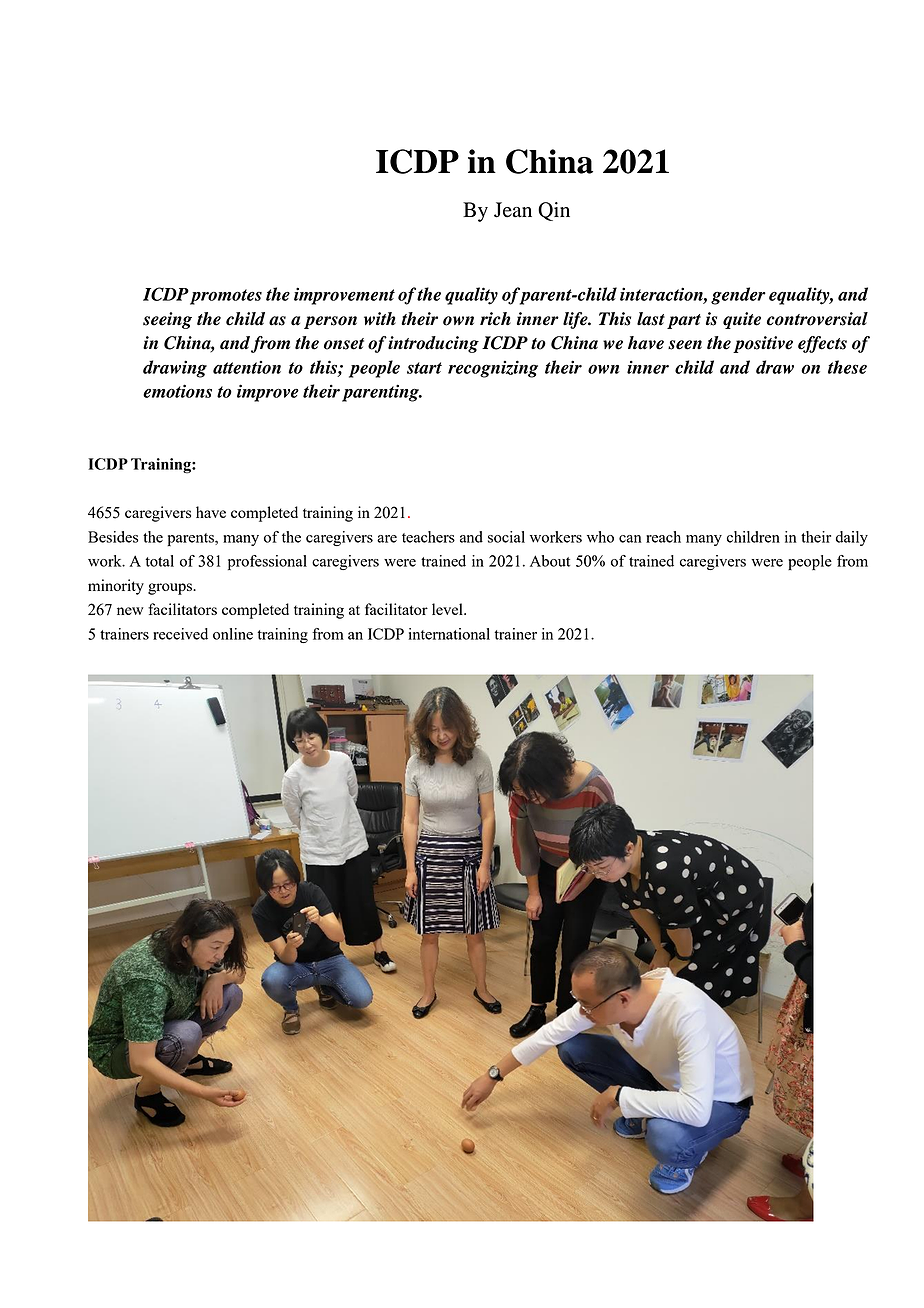 This screenshot has width=924, height=1308. I want to click on emotions, so click(177, 391).
